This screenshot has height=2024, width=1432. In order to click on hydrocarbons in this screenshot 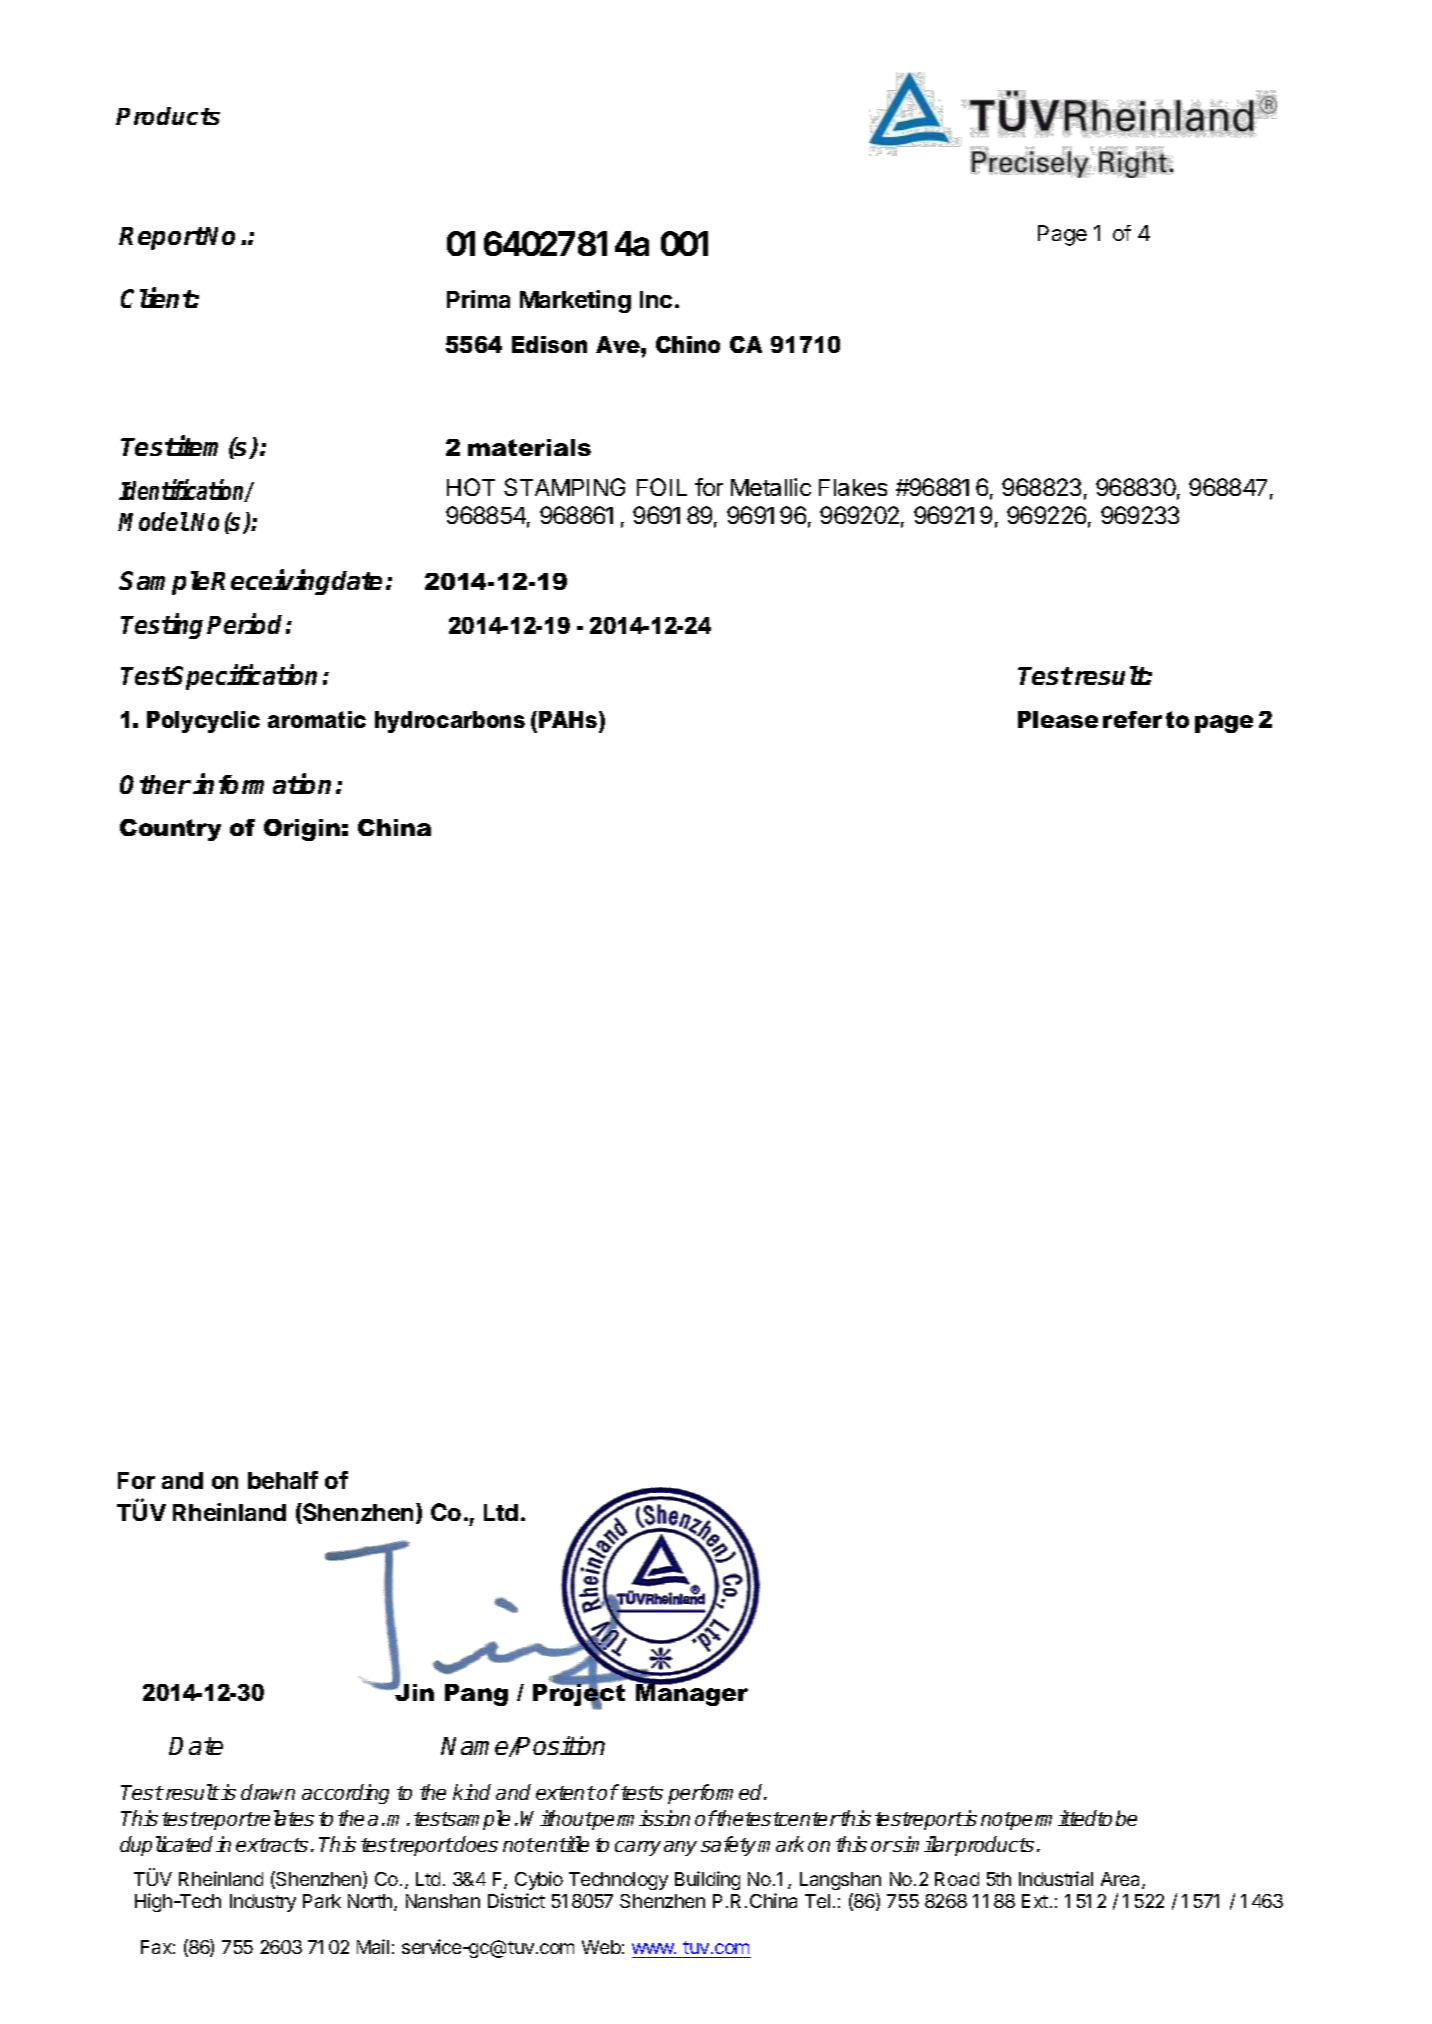, I will do `click(450, 722)`.
